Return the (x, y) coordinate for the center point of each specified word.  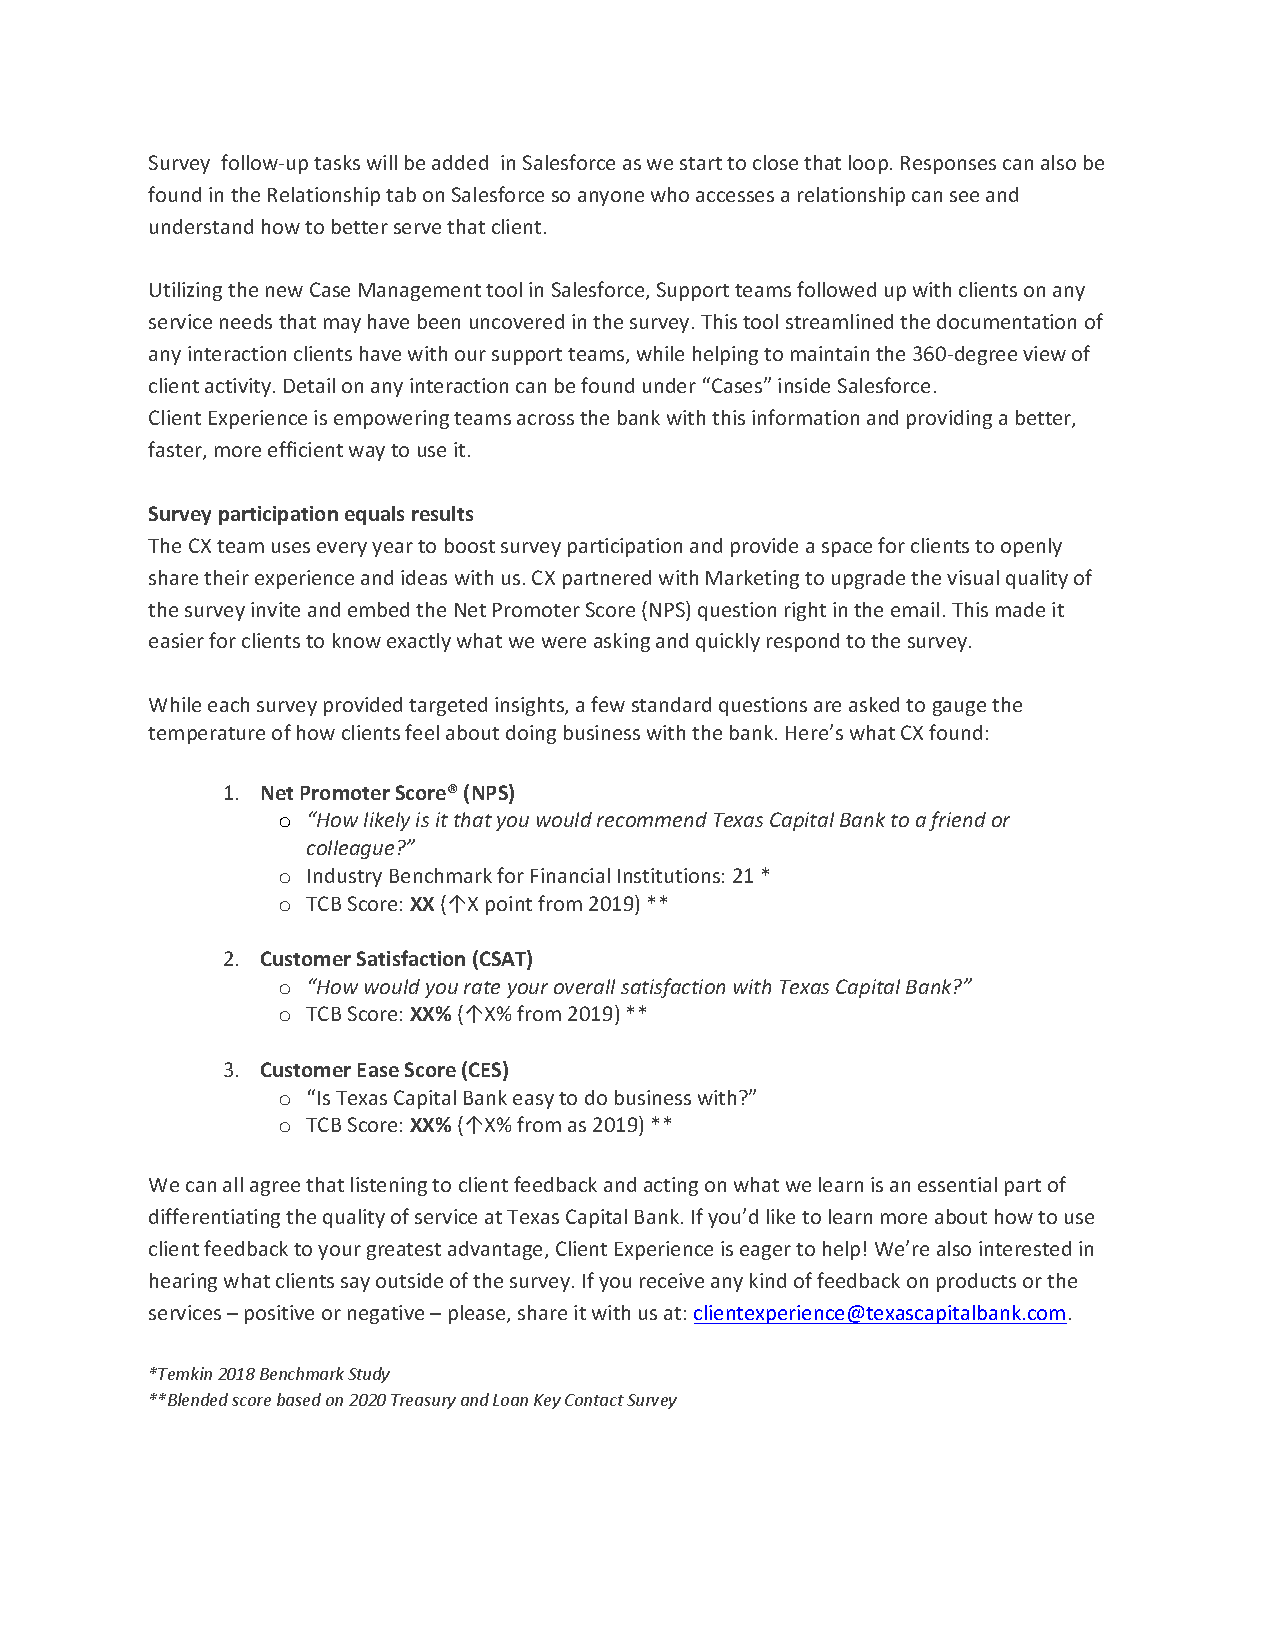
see (964, 196)
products (976, 1282)
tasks (337, 162)
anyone (611, 198)
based (299, 1399)
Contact (594, 1400)
